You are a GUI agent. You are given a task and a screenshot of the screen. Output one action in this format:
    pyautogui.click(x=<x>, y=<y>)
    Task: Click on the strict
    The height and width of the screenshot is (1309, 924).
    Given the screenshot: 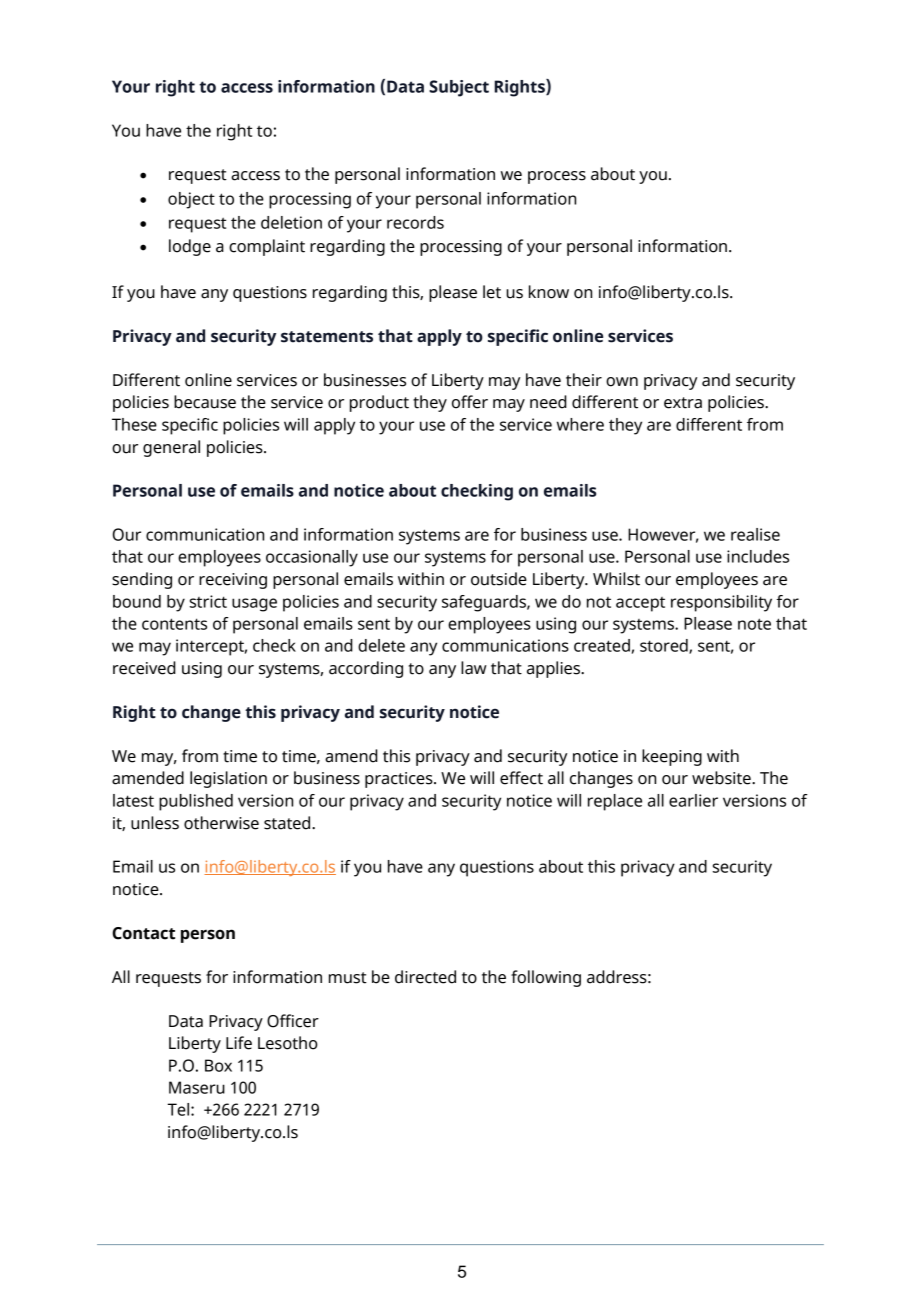 What is the action you would take?
    pyautogui.click(x=208, y=601)
